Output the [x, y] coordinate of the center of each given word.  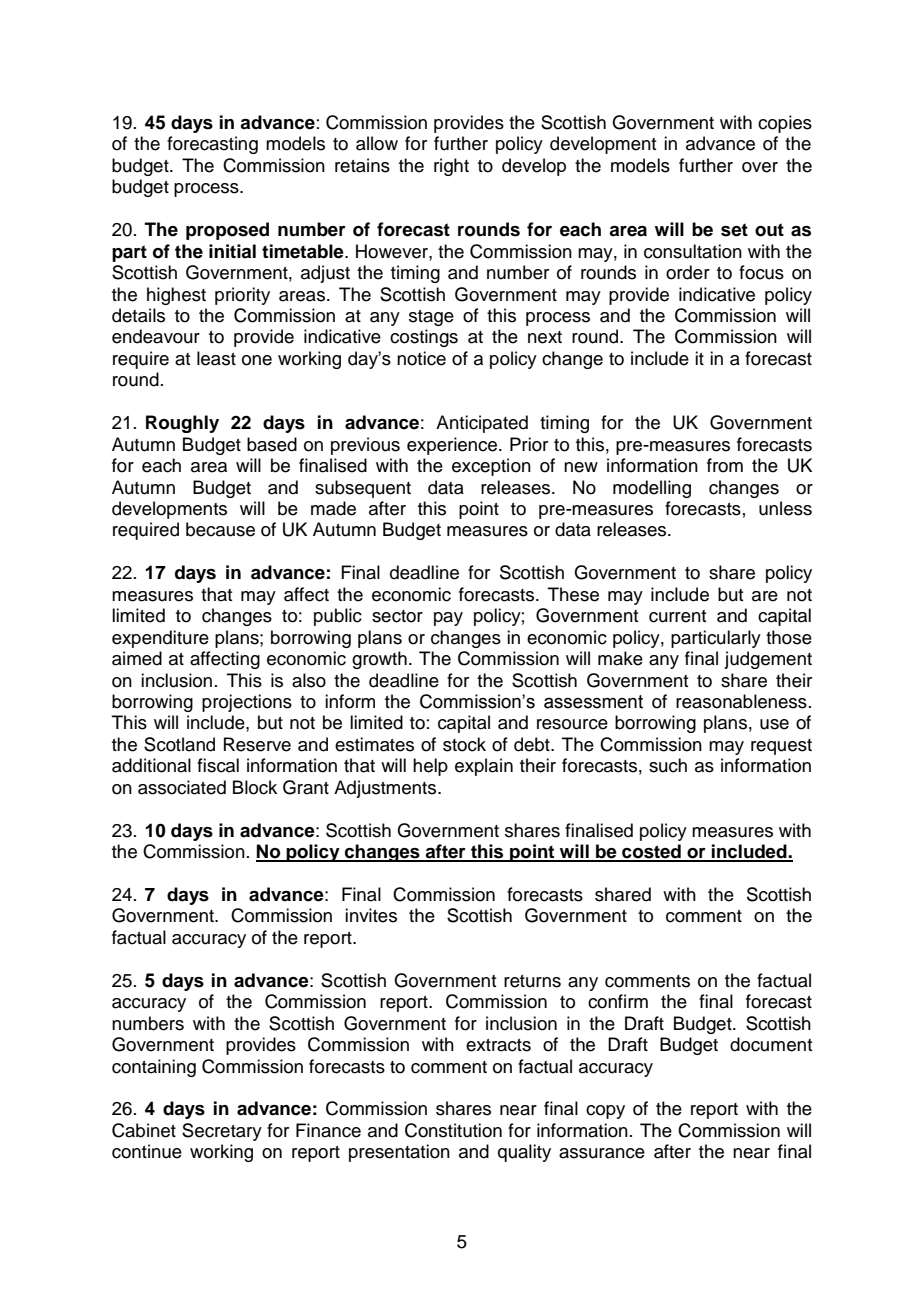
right [451, 167]
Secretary [222, 1132]
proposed [227, 231]
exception [491, 467]
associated [182, 787]
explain [484, 767]
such [668, 765]
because [220, 529]
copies [785, 124]
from [725, 465]
